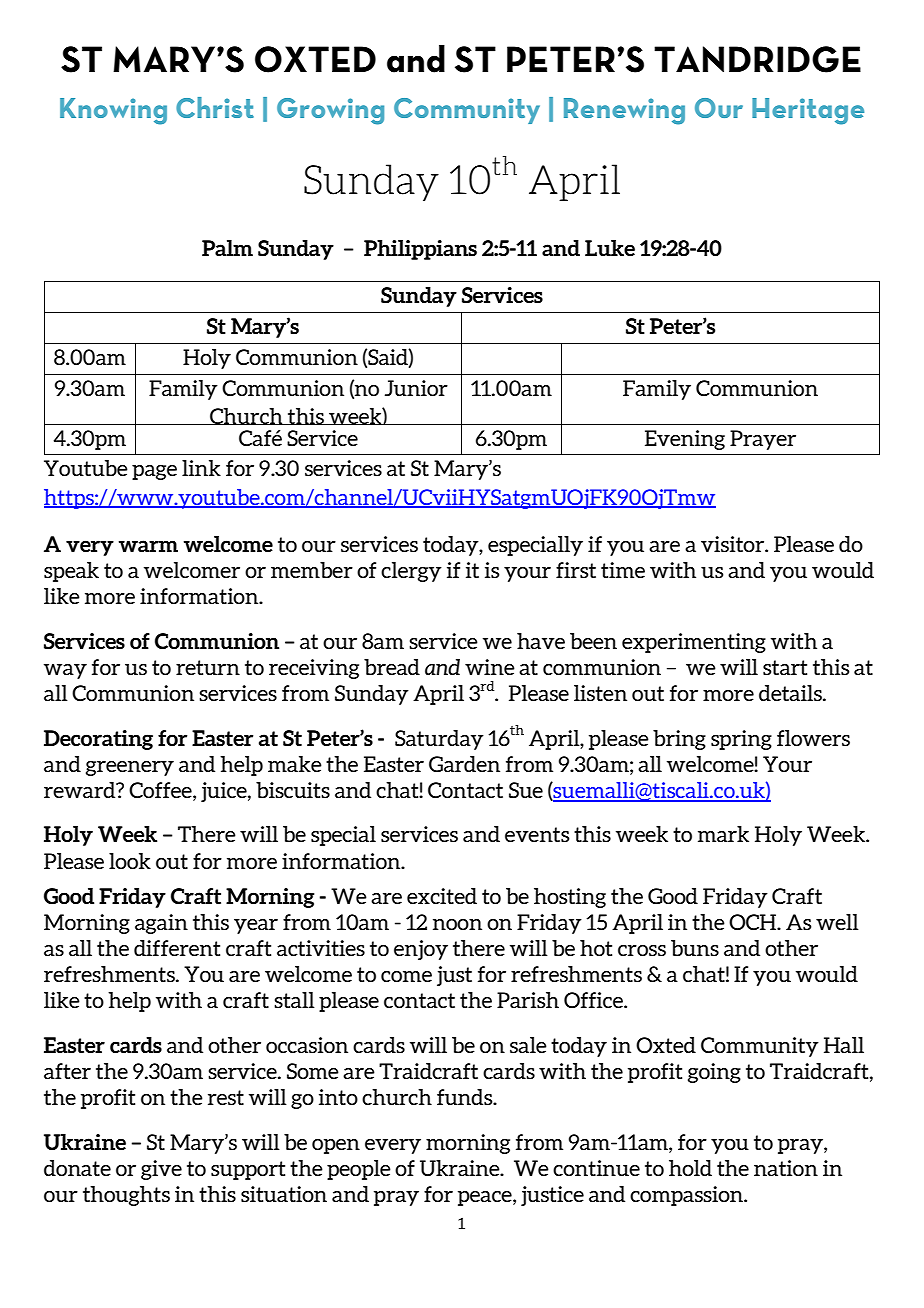  What do you see at coordinates (208, 667) in the page?
I see `return` at bounding box center [208, 667].
